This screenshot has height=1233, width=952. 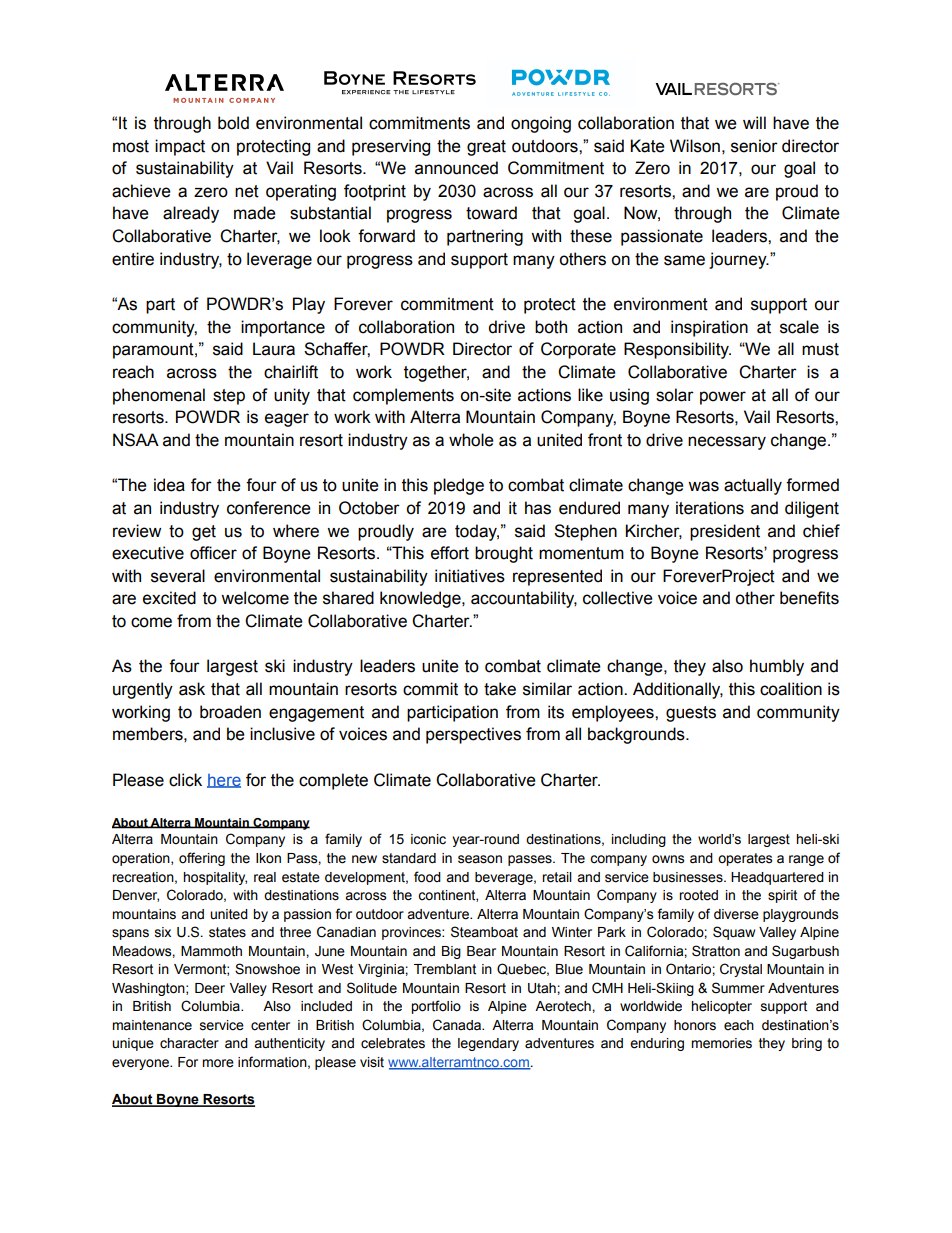 I want to click on initiatives, so click(x=470, y=576).
